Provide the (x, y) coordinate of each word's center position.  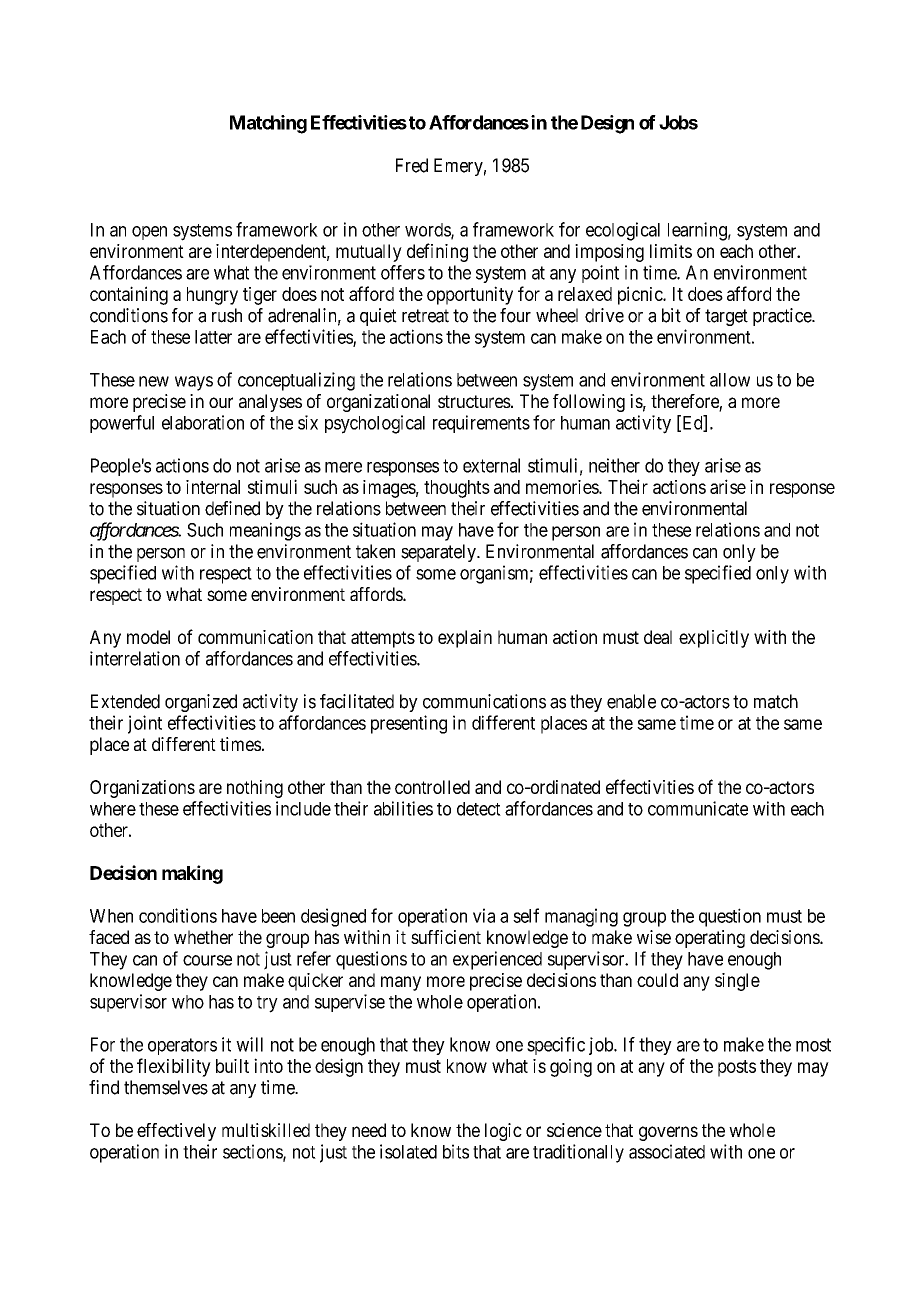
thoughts (457, 489)
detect (479, 809)
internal (213, 487)
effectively (176, 1132)
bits (456, 1151)
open (149, 233)
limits (671, 251)
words (428, 231)
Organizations (142, 789)
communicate (698, 808)
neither (614, 465)
